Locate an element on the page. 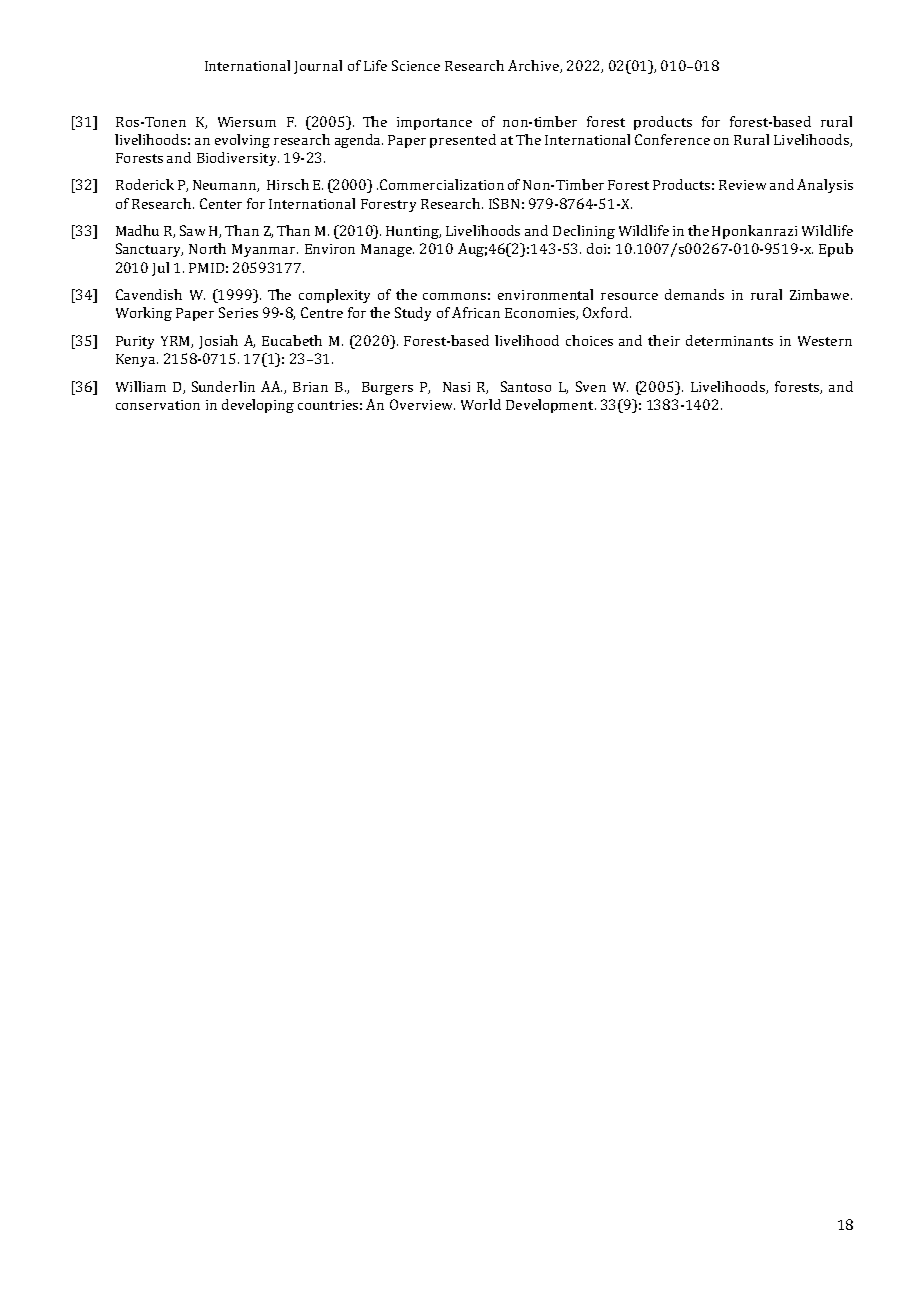 Image resolution: width=924 pixels, height=1307 pixels. Saw is located at coordinates (192, 230).
